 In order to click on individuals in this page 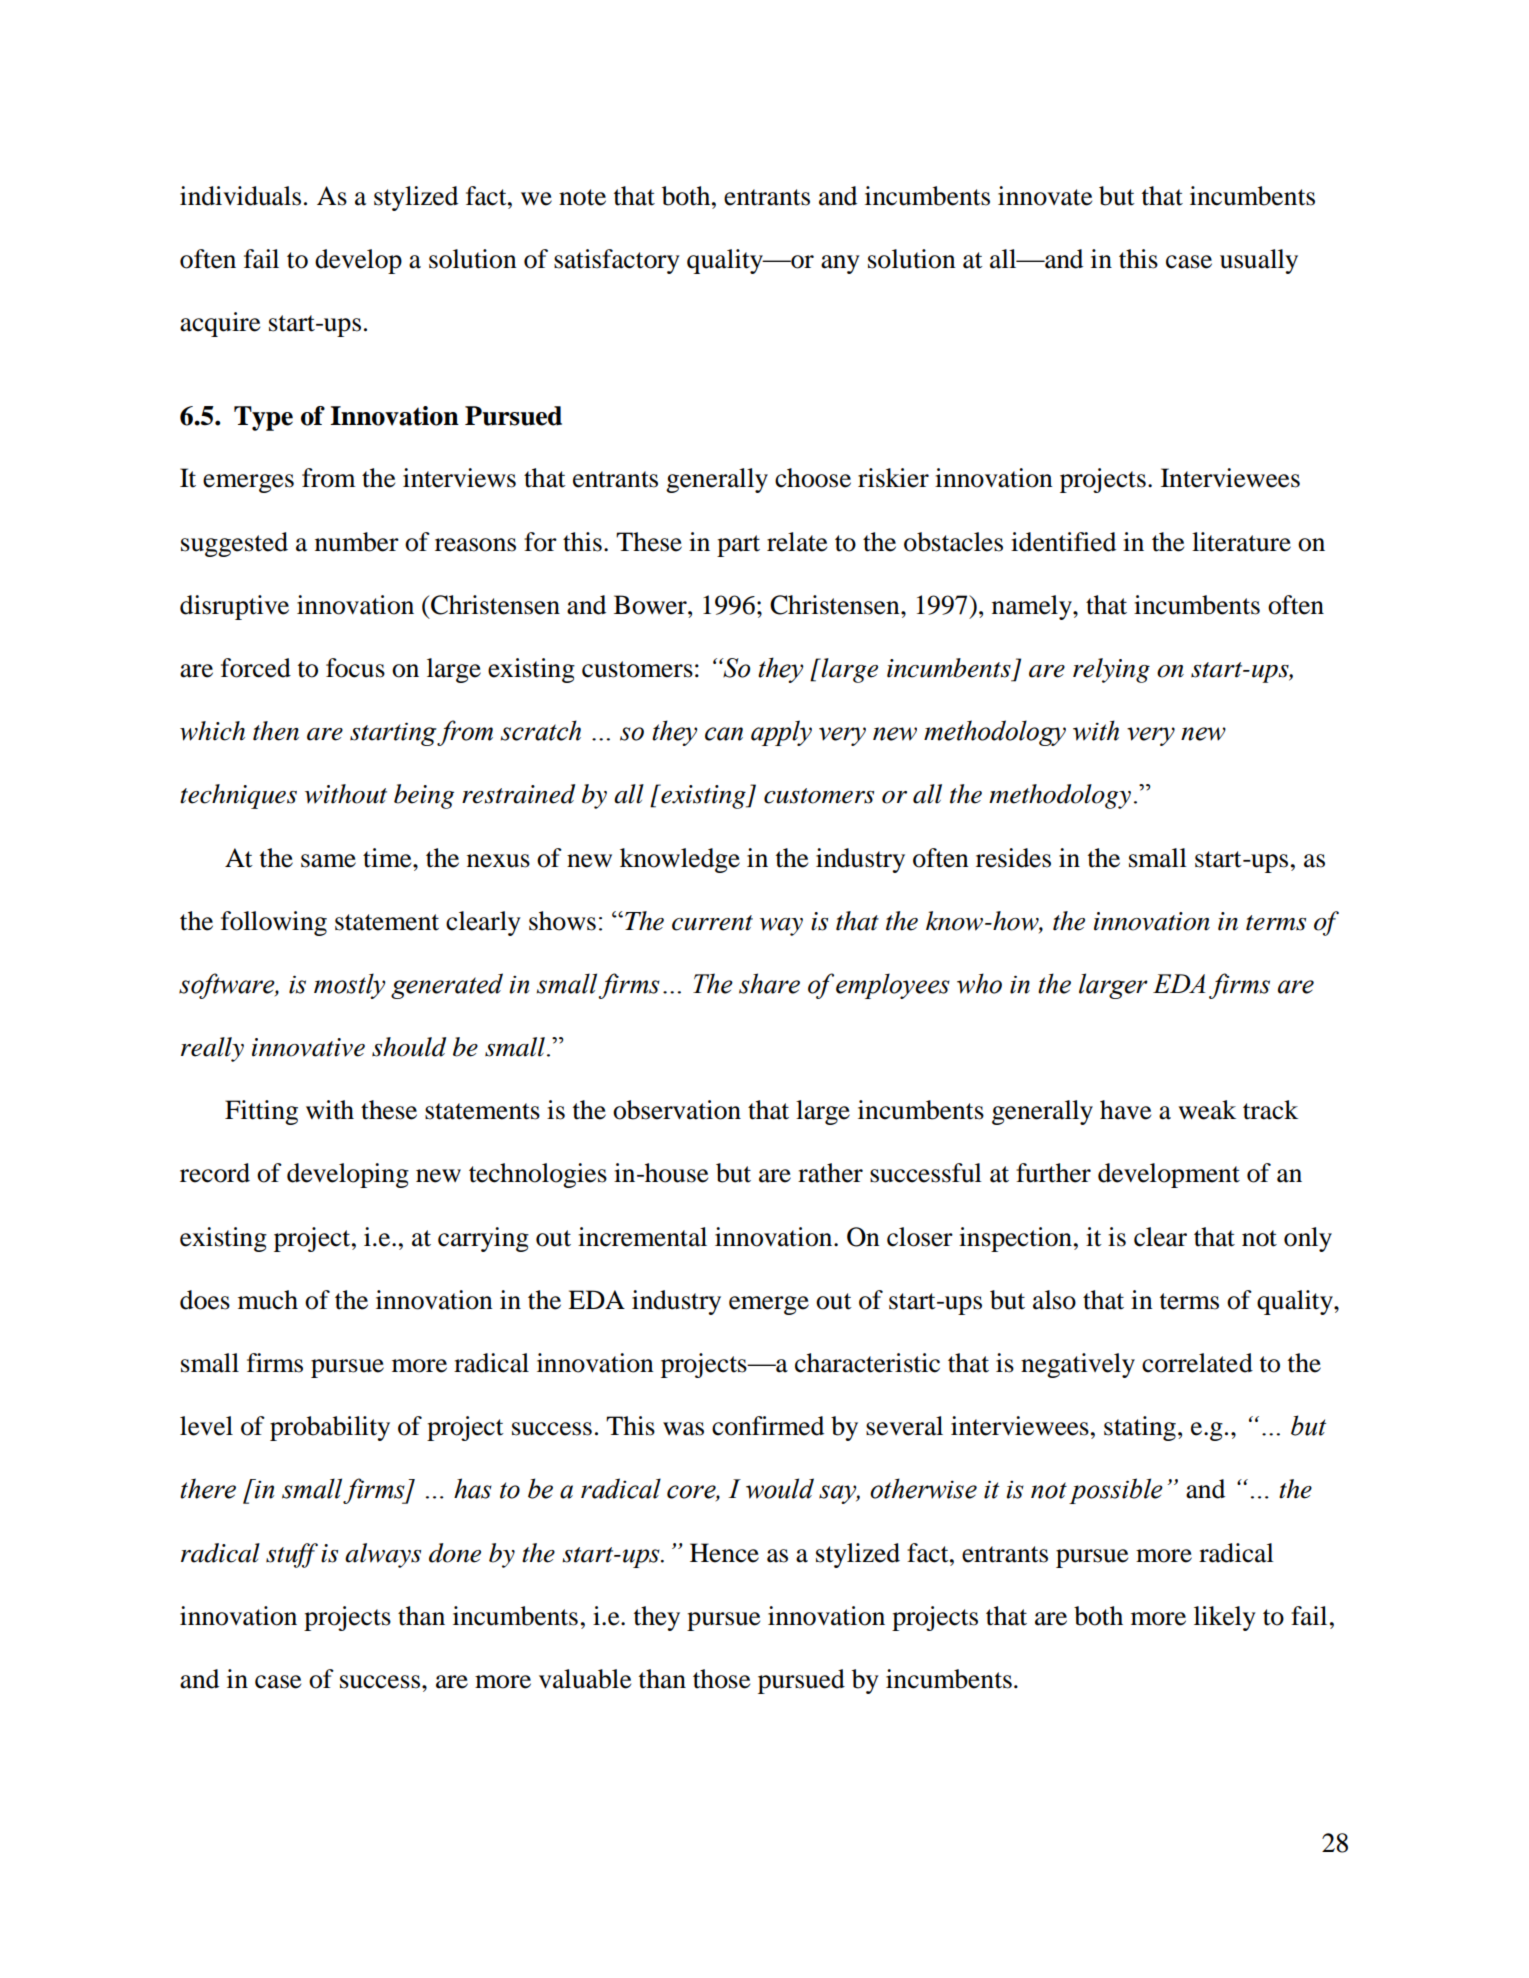, I will do `click(240, 196)`.
